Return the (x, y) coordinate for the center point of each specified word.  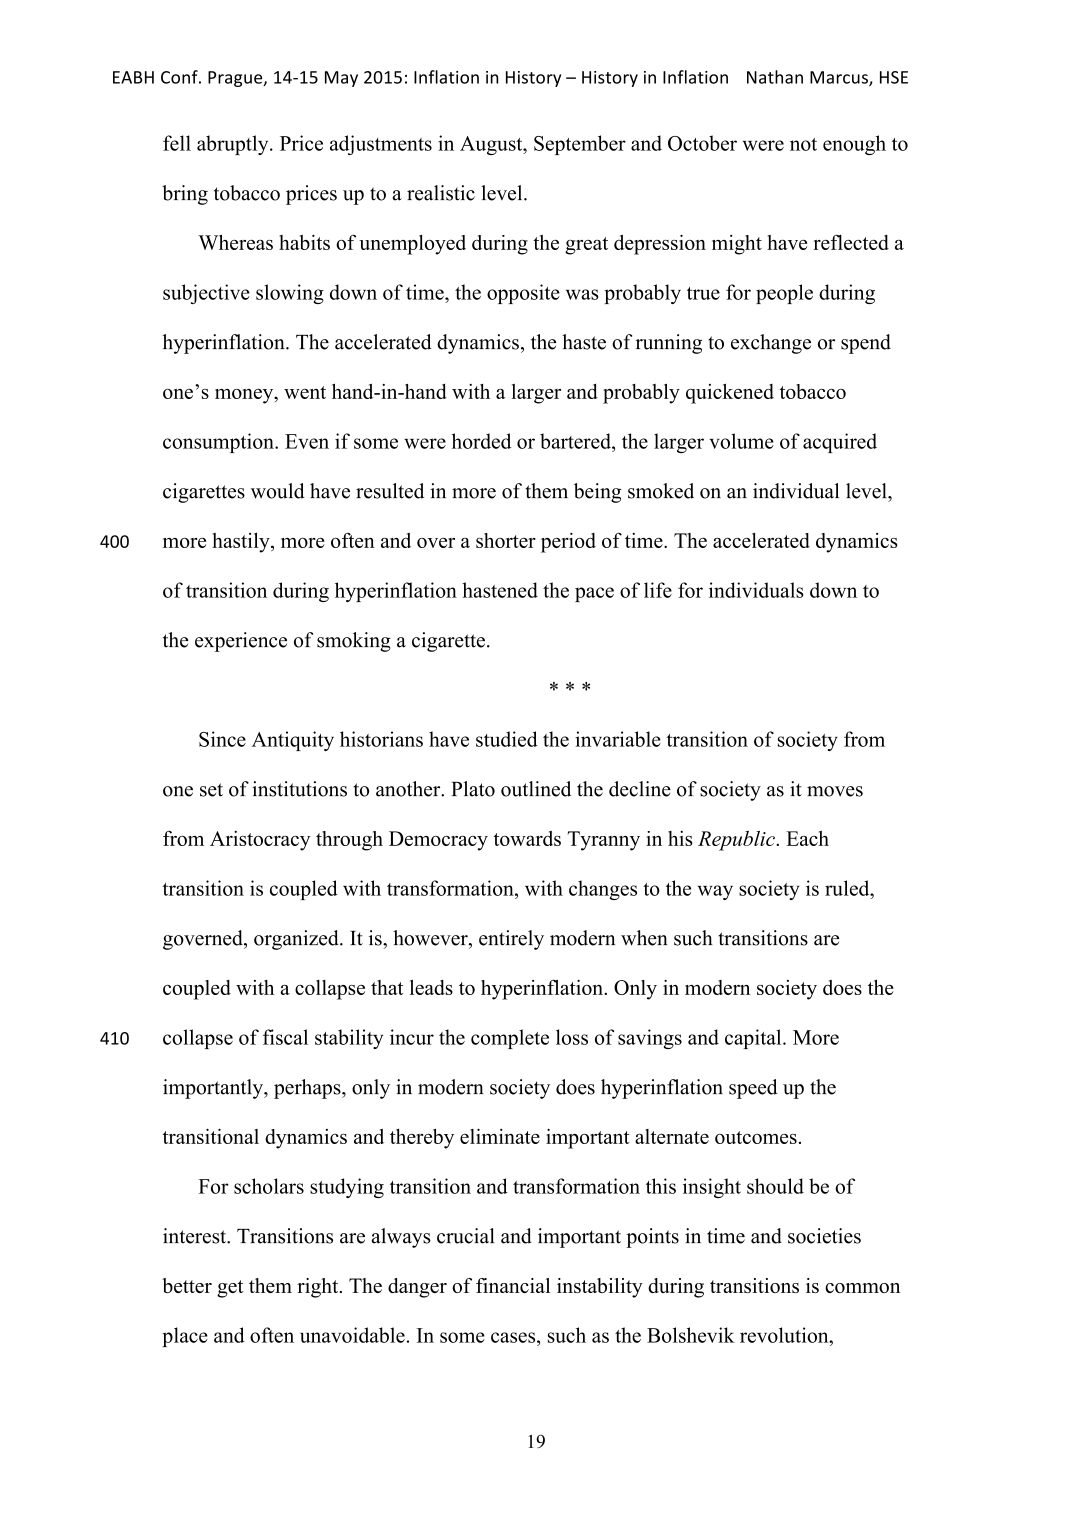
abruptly (234, 145)
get (230, 1289)
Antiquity (293, 741)
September (580, 145)
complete (510, 1039)
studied (507, 739)
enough (854, 145)
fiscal (285, 1037)
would (278, 491)
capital (754, 1039)
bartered (576, 441)
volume (741, 441)
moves (835, 791)
